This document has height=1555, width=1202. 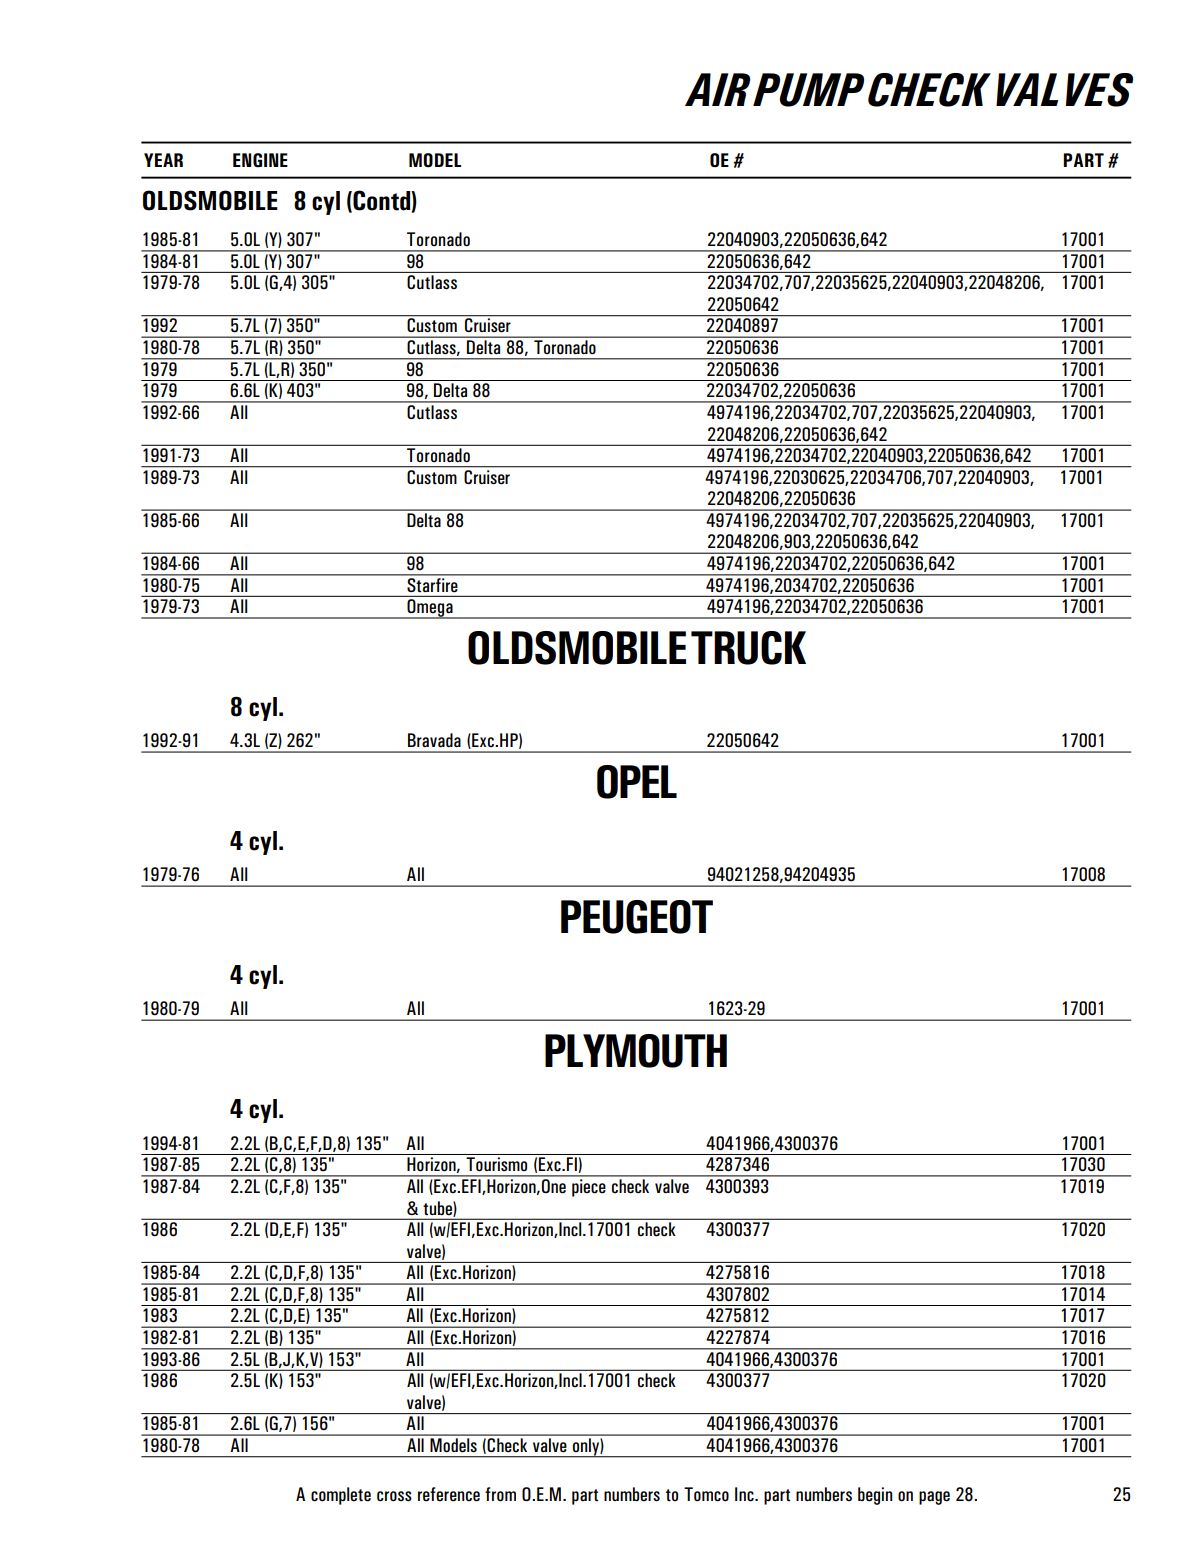 What do you see at coordinates (500, 1494) in the document?
I see `from` at bounding box center [500, 1494].
